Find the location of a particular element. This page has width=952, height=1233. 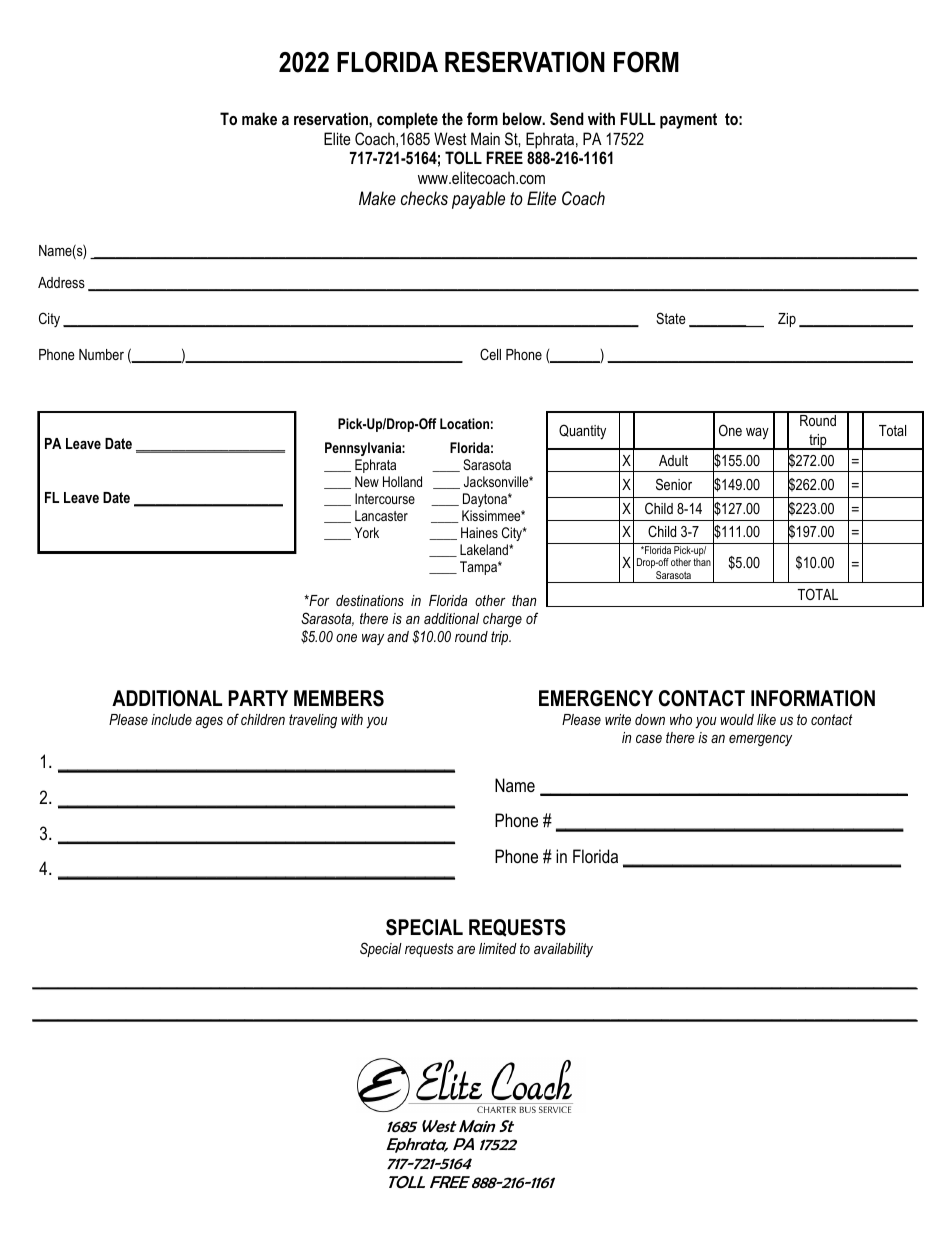

are is located at coordinates (466, 950).
